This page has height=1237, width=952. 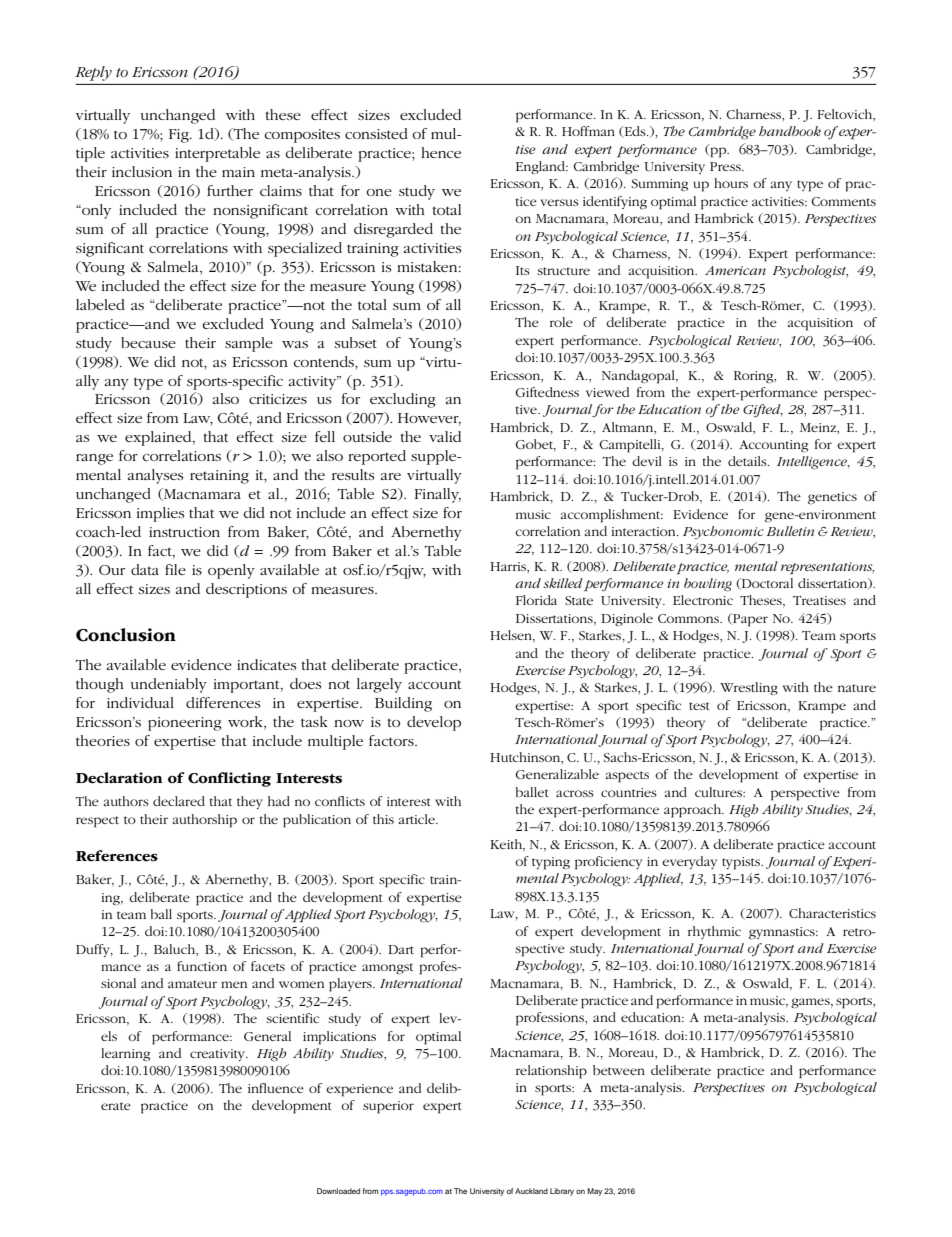 I want to click on handbook, so click(x=790, y=131).
